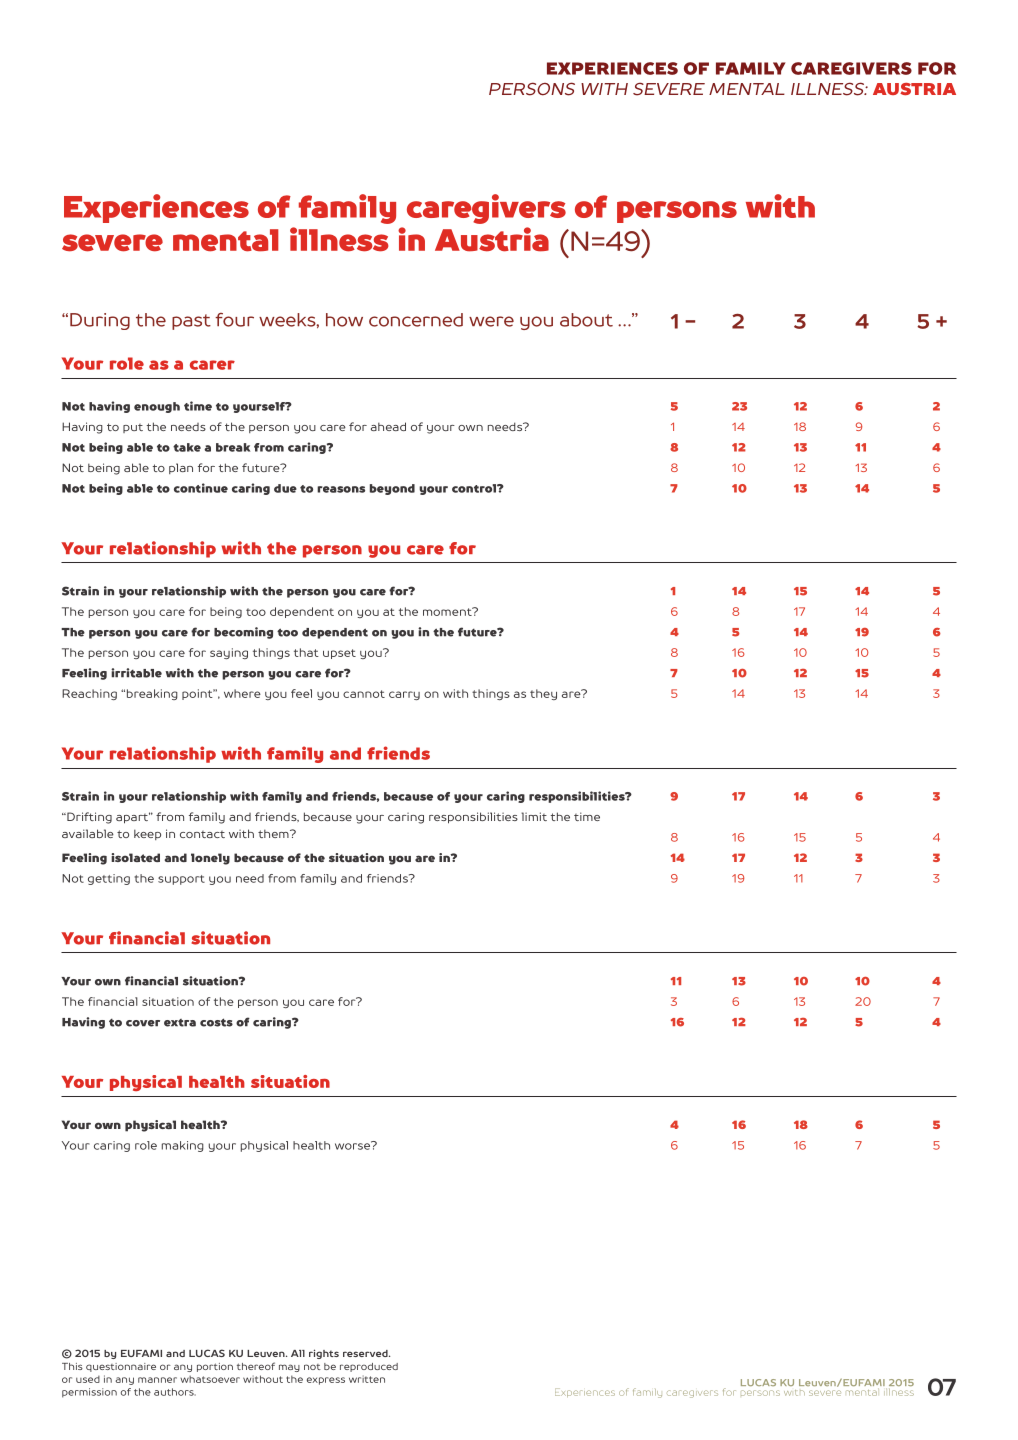 The height and width of the image is (1440, 1018). What do you see at coordinates (89, 694) in the image?
I see `Reaching` at bounding box center [89, 694].
